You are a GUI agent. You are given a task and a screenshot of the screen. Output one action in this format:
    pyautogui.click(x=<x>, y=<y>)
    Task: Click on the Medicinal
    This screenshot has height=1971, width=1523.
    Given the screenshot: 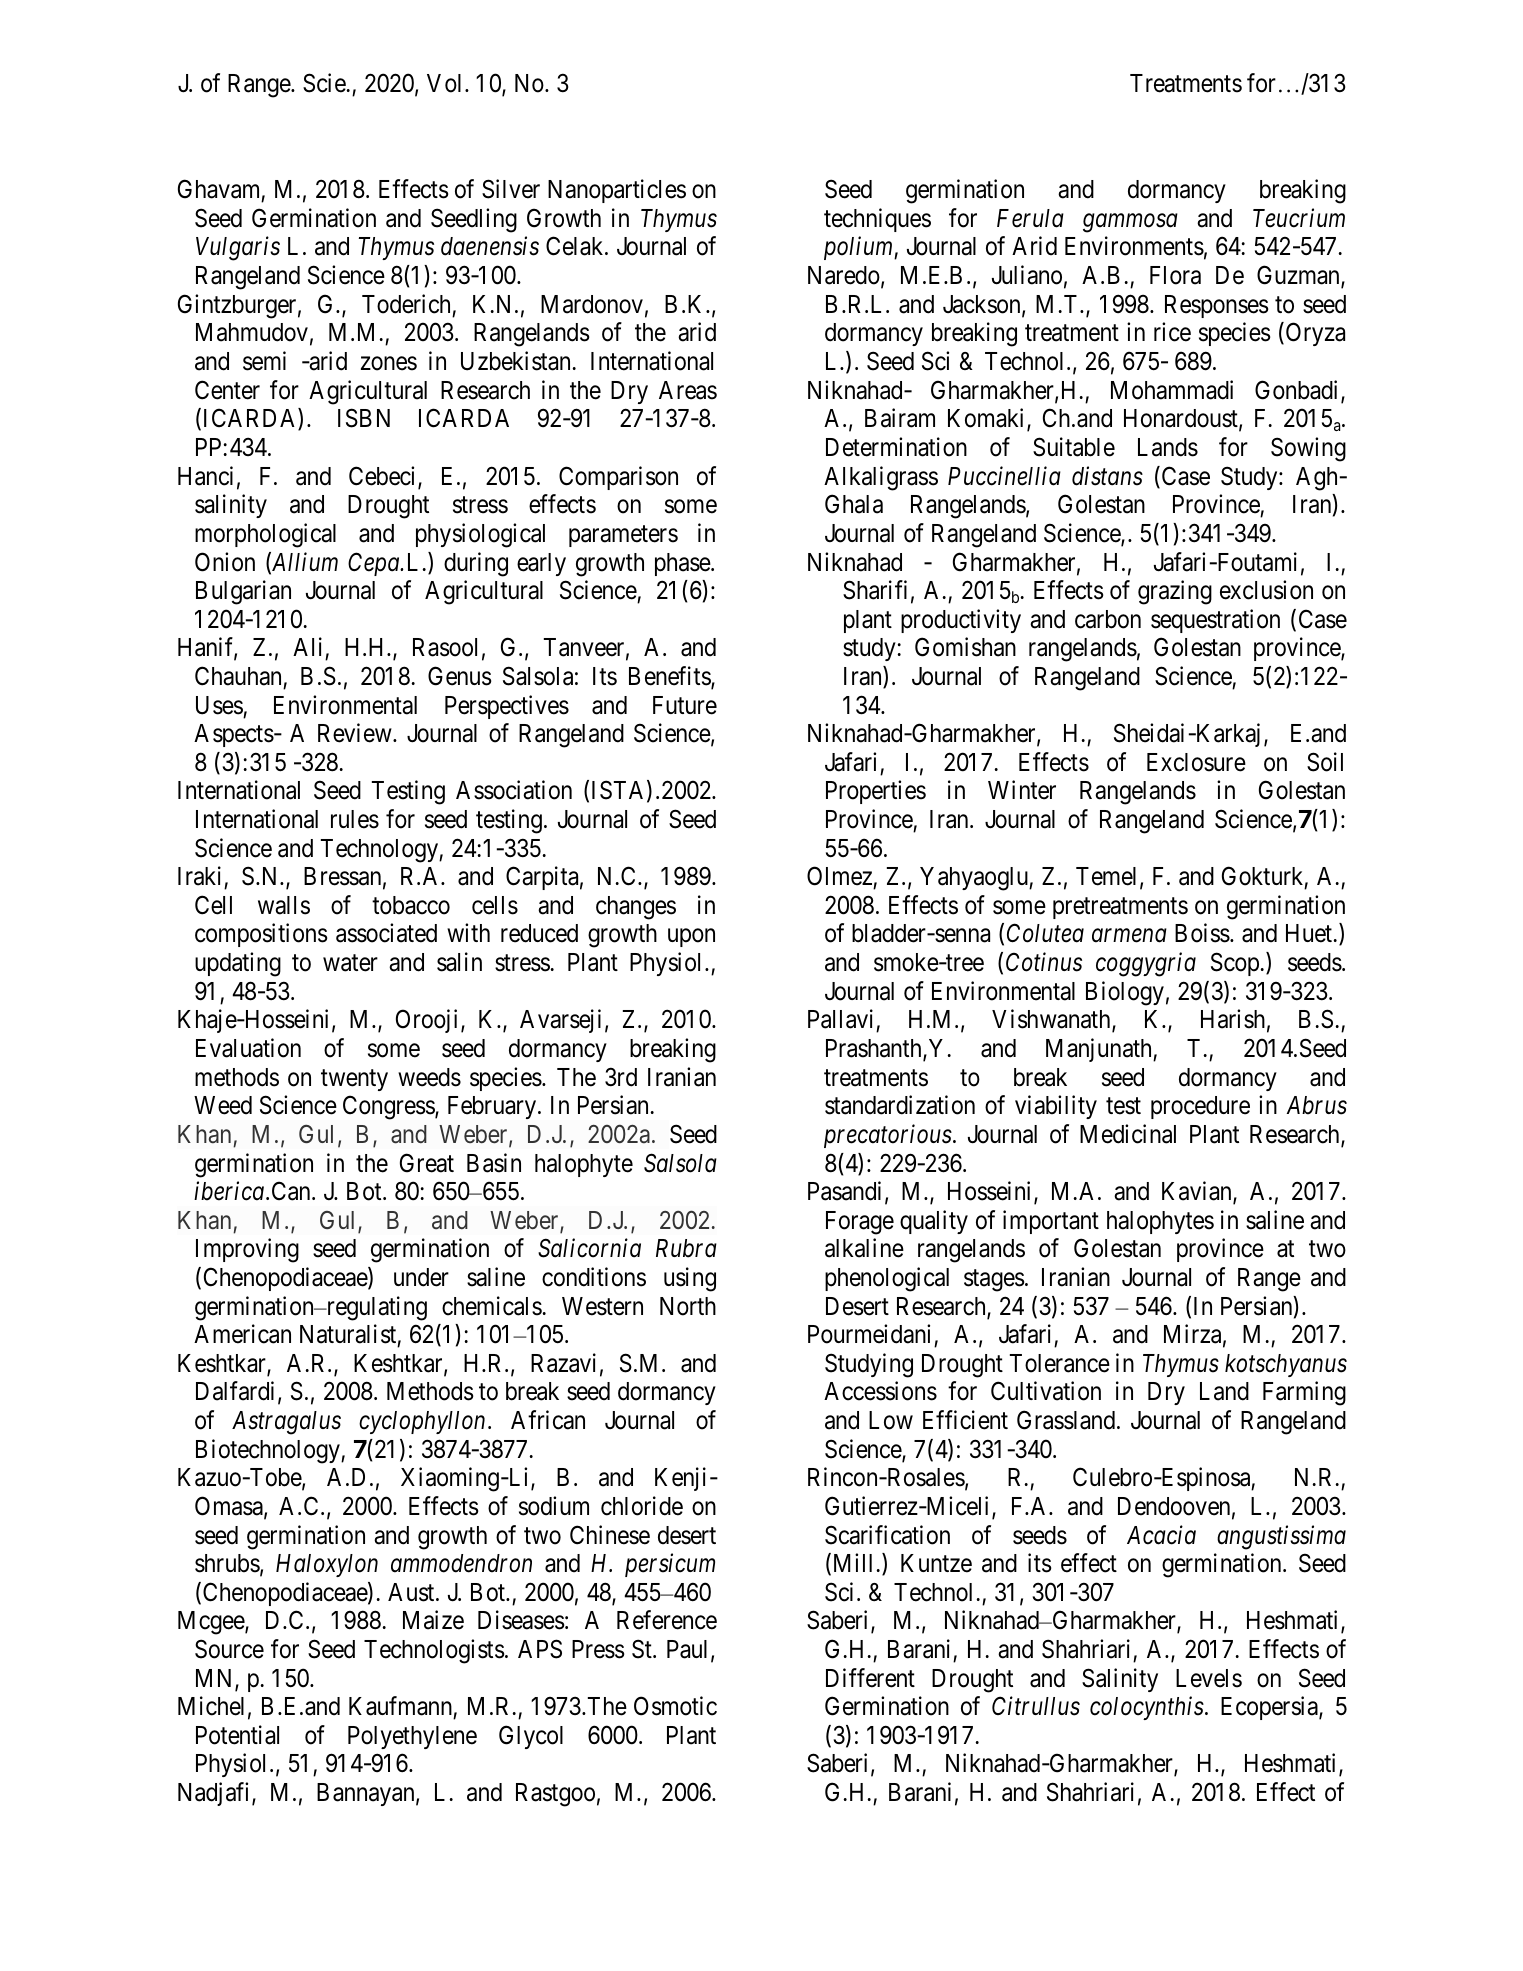 What is the action you would take?
    pyautogui.click(x=1128, y=1134)
